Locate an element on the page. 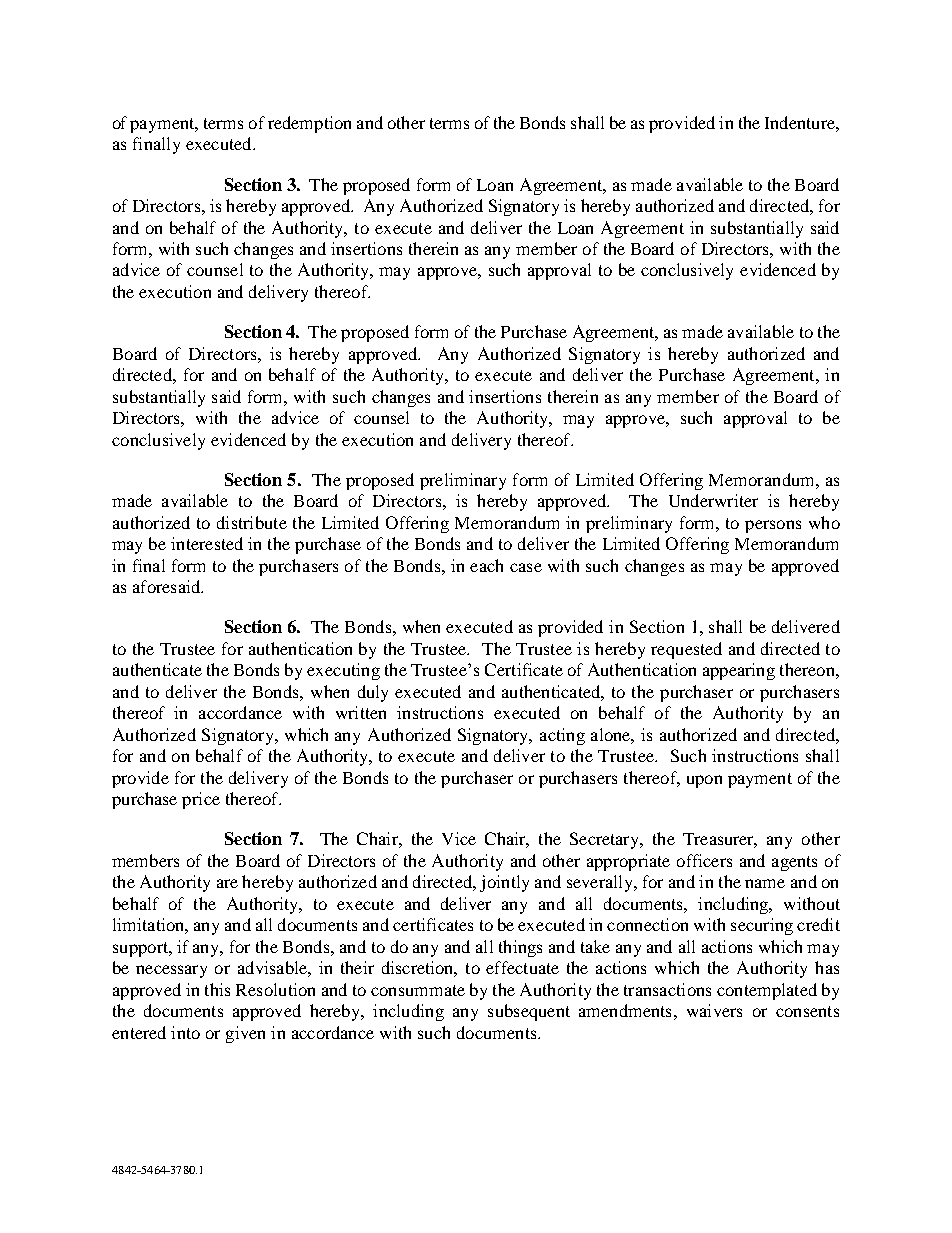  subsequent is located at coordinates (529, 1012).
